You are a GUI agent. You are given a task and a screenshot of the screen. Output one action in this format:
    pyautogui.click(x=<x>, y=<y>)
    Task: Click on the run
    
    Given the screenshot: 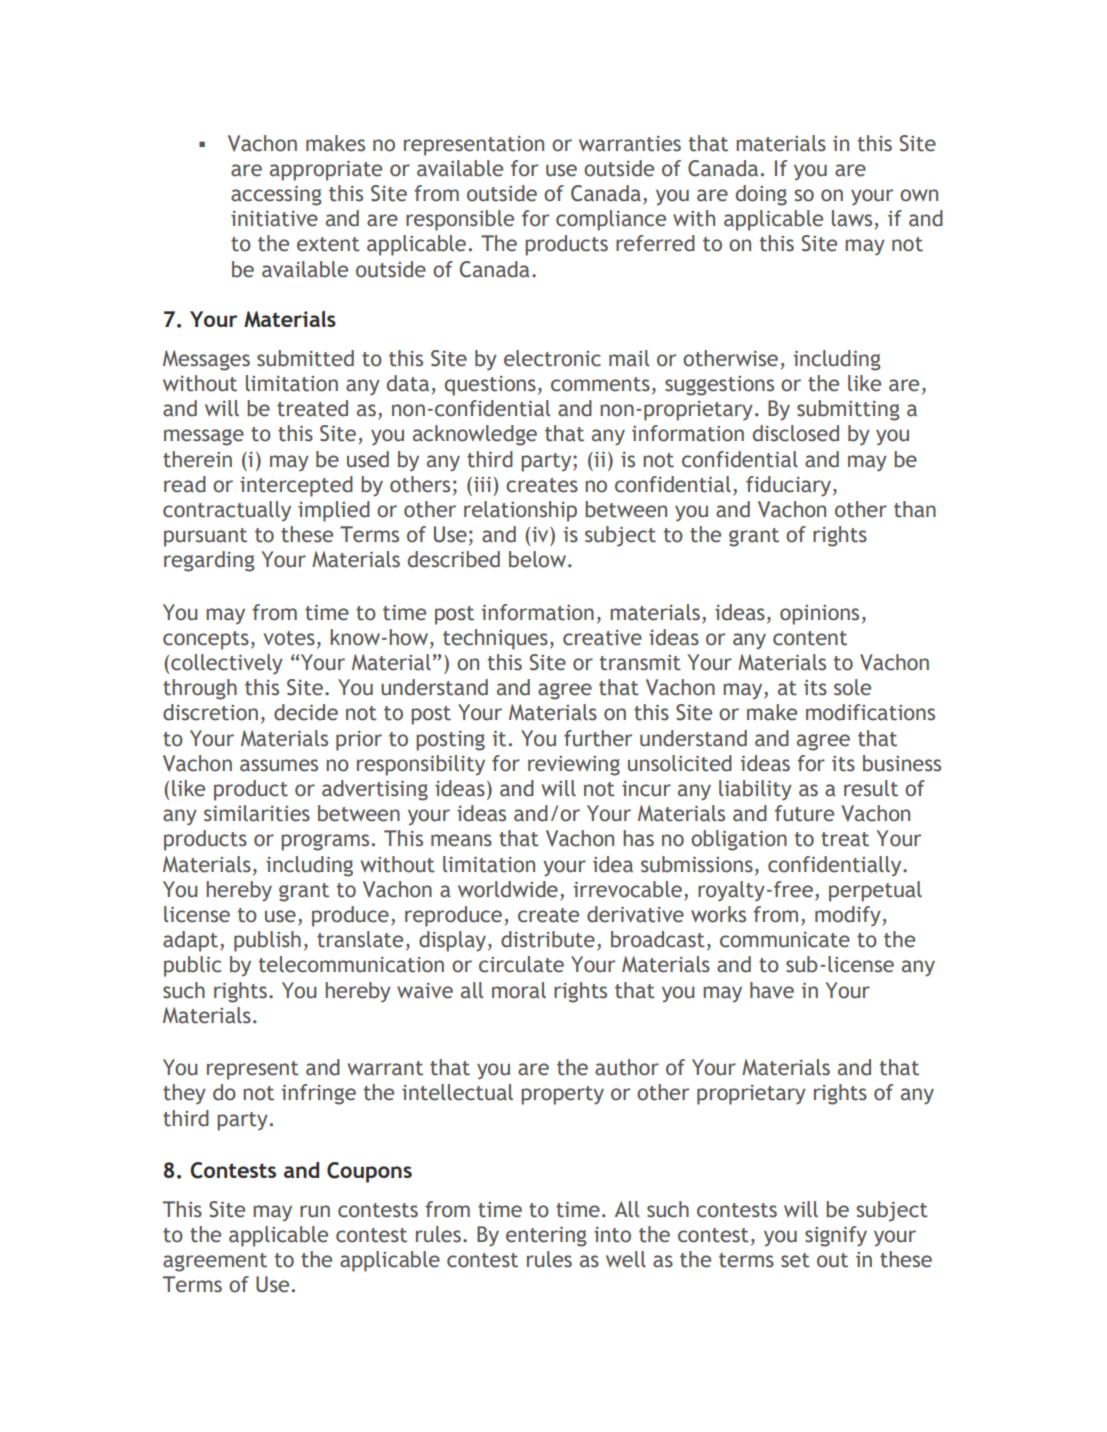 What is the action you would take?
    pyautogui.click(x=315, y=1211)
